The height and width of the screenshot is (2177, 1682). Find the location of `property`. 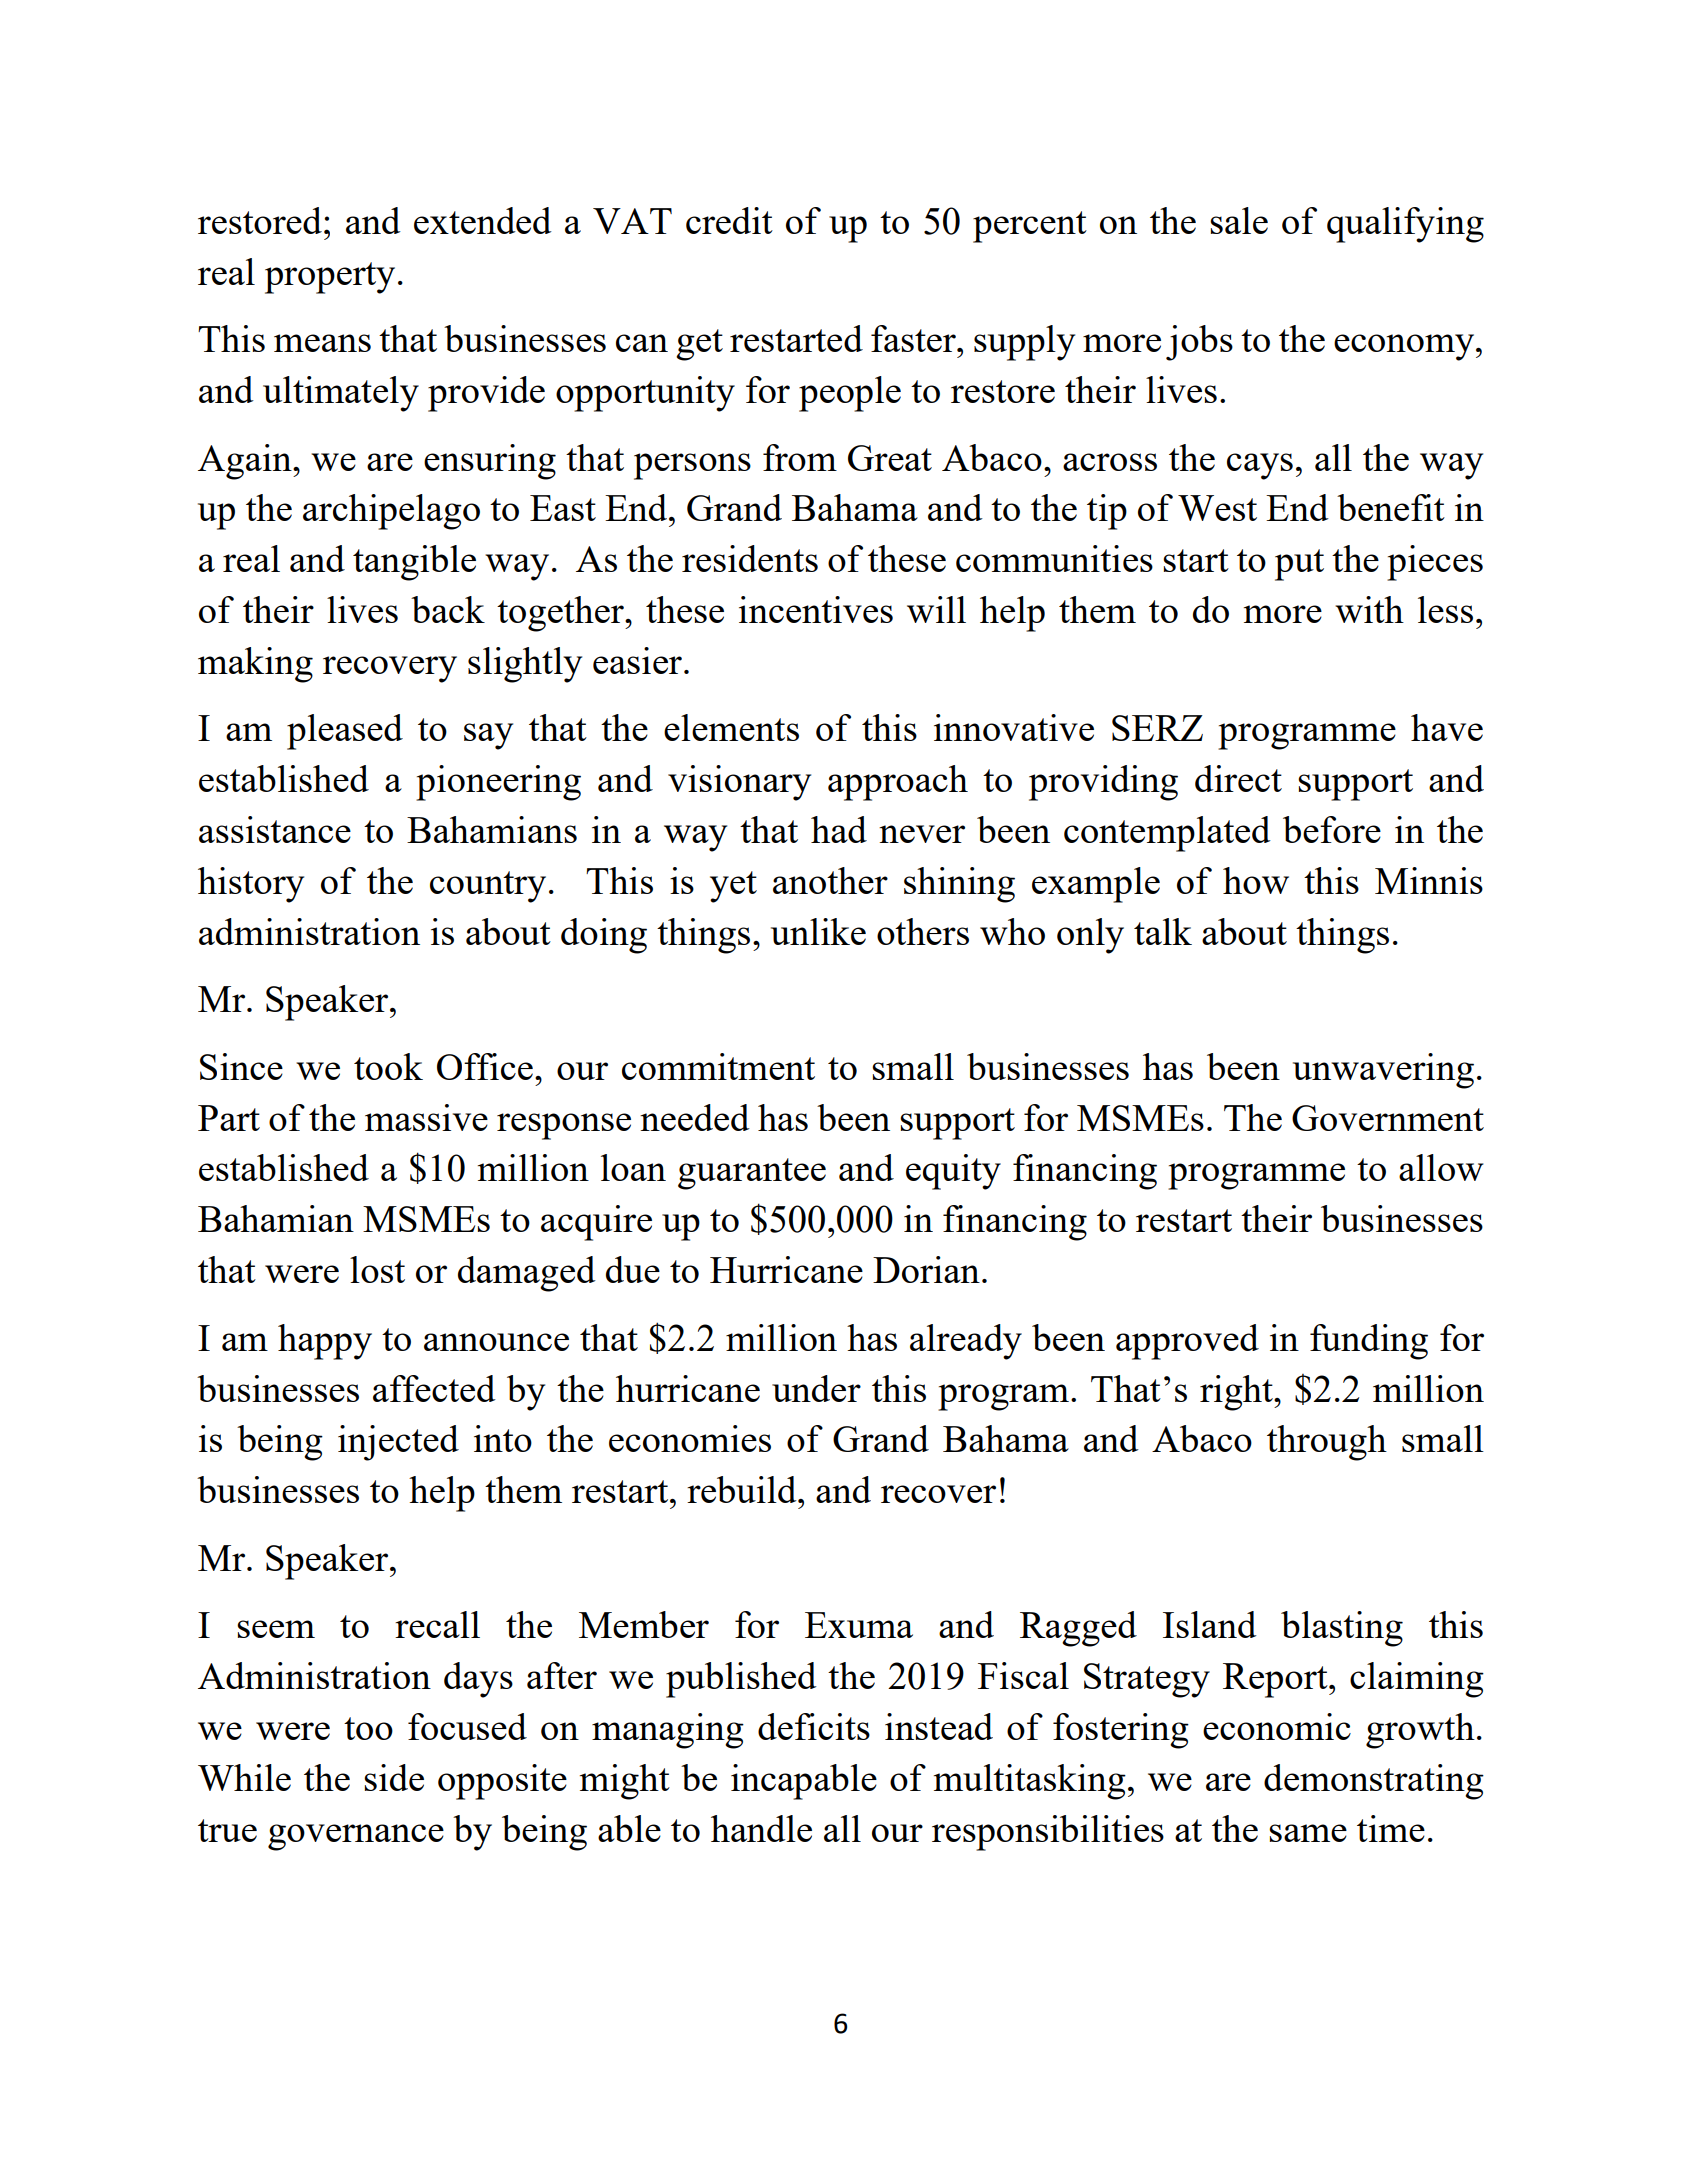

property is located at coordinates (330, 278).
